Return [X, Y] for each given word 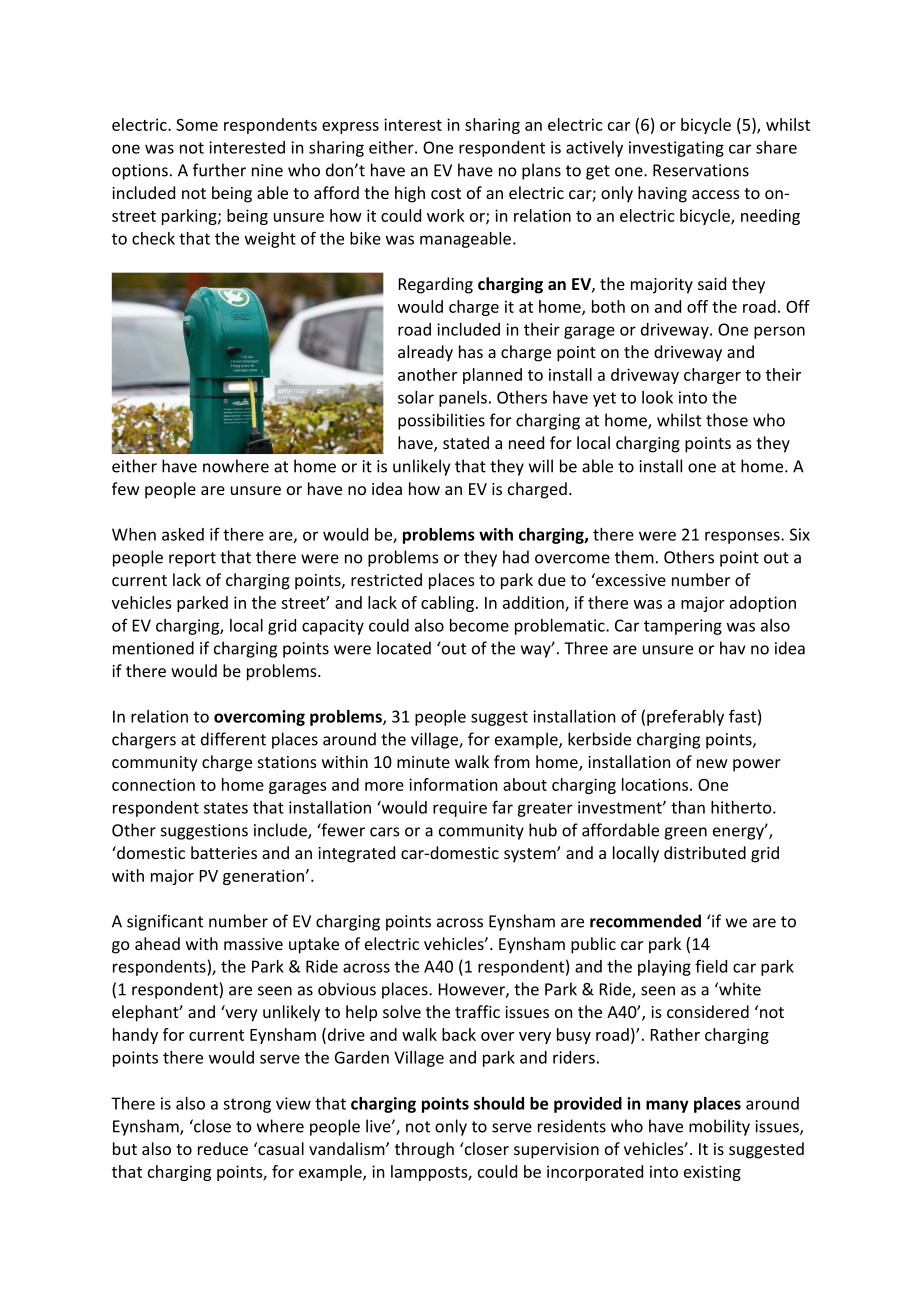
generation [263, 877]
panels [463, 399]
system [531, 855]
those [727, 420]
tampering [683, 627]
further [219, 170]
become [479, 625]
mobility [719, 1127]
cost [446, 193]
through [424, 1150]
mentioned [153, 648]
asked [183, 534]
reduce [223, 1148]
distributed [705, 852]
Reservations [701, 170]
